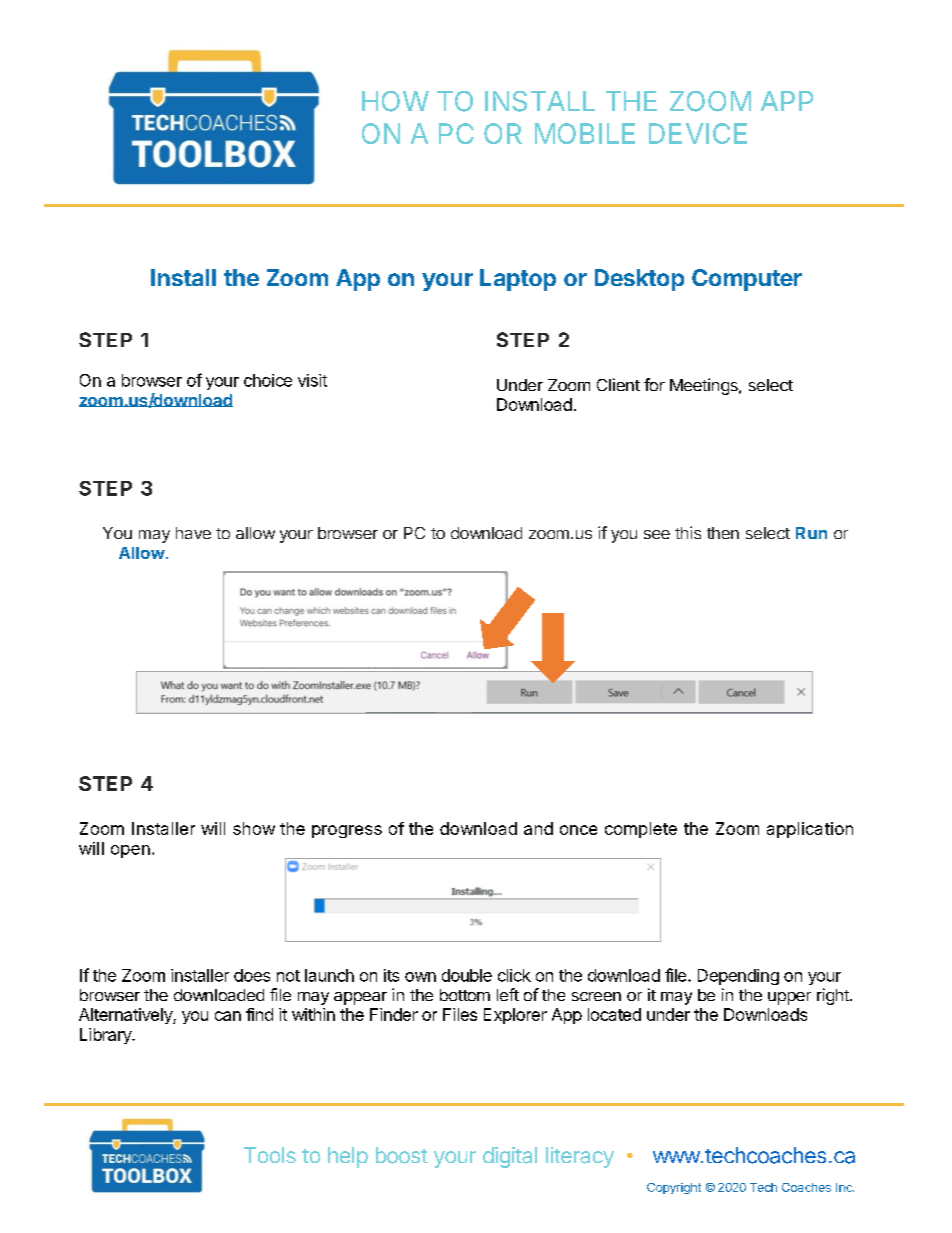 Image resolution: width=952 pixels, height=1233 pixels. I want to click on see, so click(657, 534).
